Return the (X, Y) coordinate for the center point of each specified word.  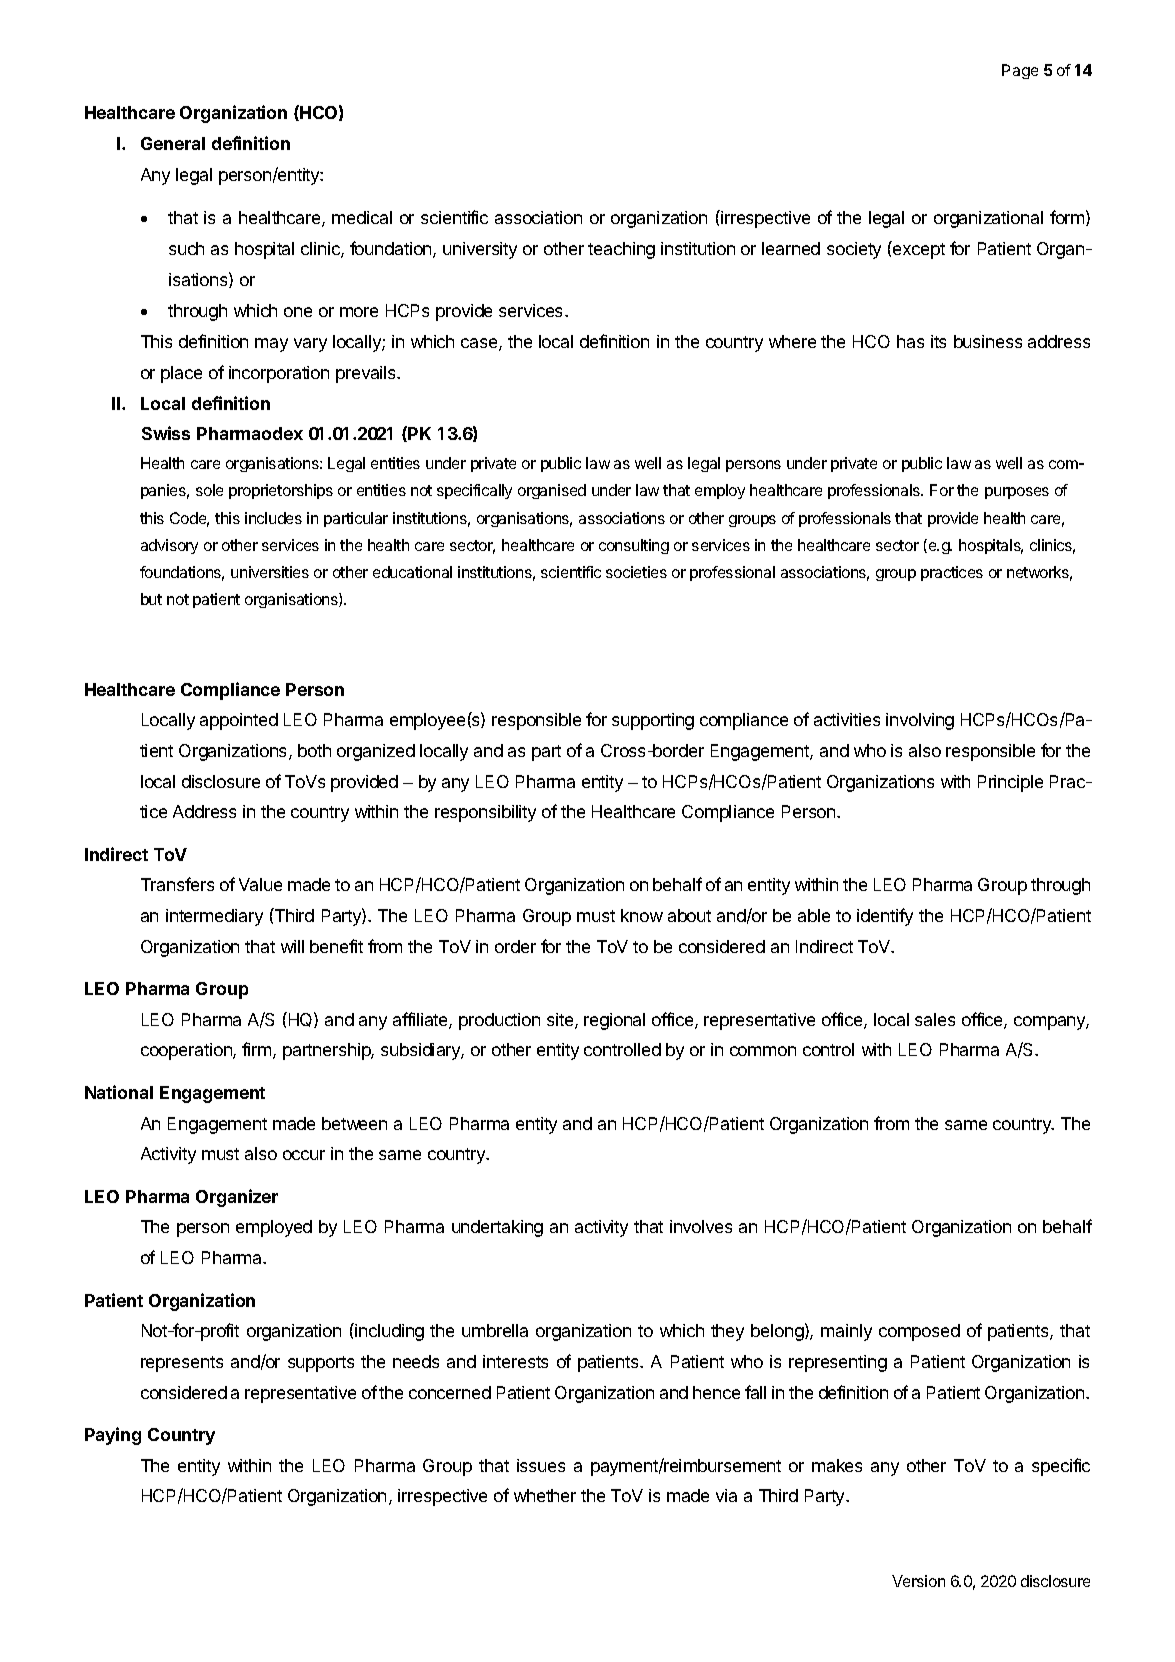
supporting (653, 721)
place (181, 374)
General (173, 143)
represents (182, 1364)
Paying (113, 1436)
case (480, 344)
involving (920, 721)
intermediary (214, 917)
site (561, 1021)
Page (1020, 71)
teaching (621, 250)
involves (701, 1226)
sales (935, 1019)
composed (919, 1332)
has (910, 341)
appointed (239, 721)
